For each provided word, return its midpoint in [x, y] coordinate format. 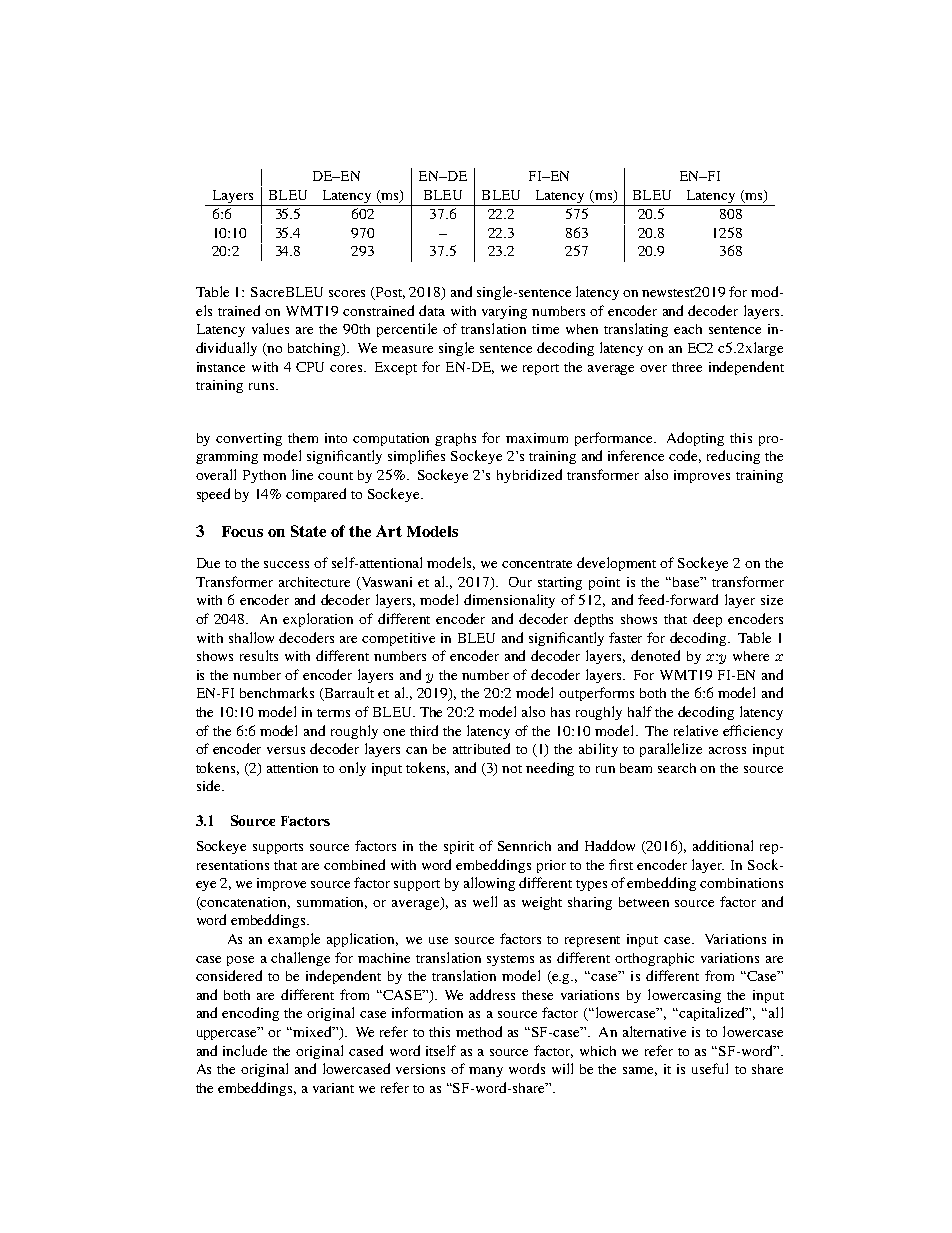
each [688, 329]
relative [696, 730]
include [245, 1050]
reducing [733, 457]
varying [504, 312]
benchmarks [277, 692]
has [560, 712]
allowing [489, 884]
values [270, 328]
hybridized [529, 476]
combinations [741, 883]
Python [264, 476]
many [486, 1072]
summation [332, 903]
